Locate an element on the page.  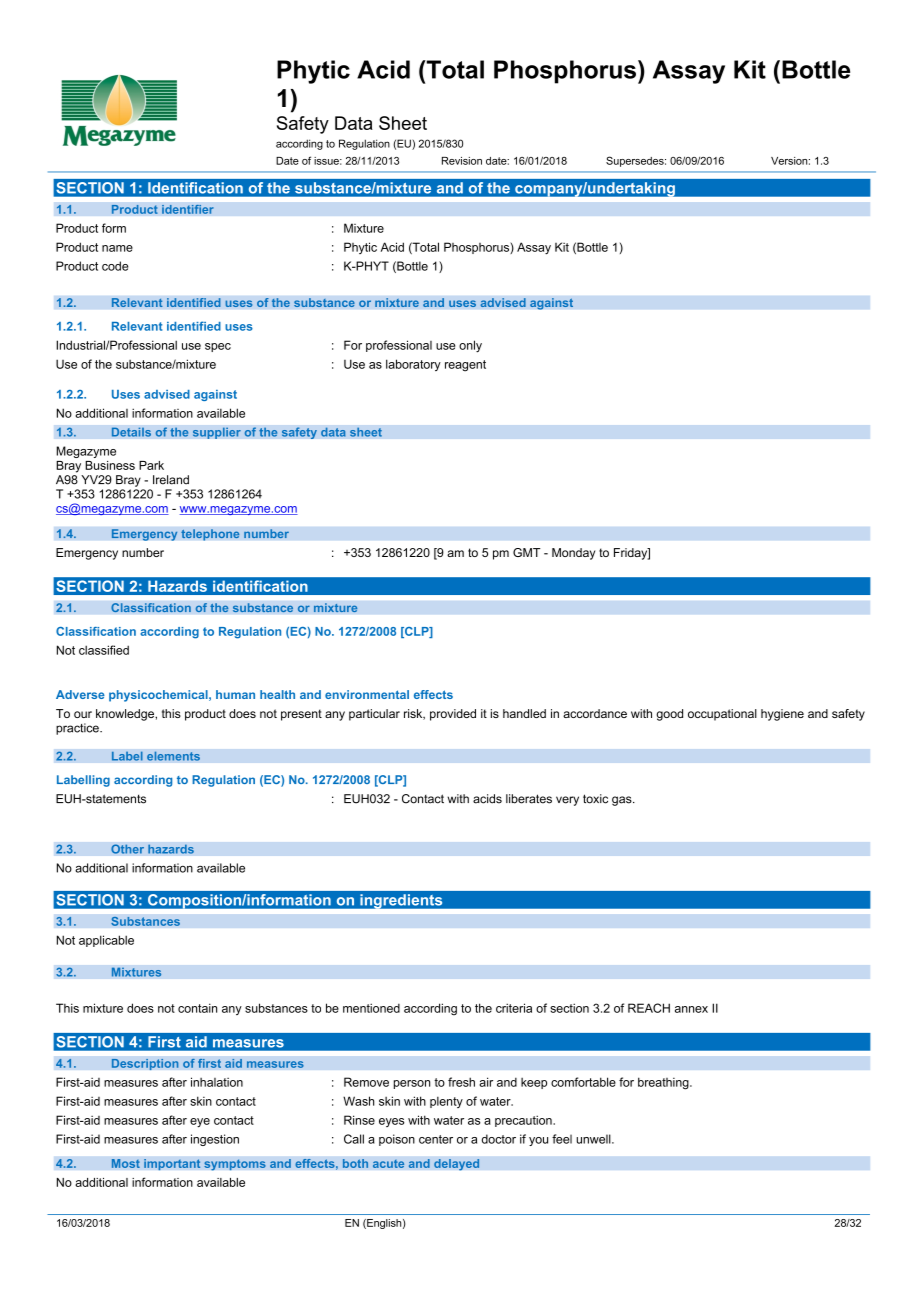
identifier is located at coordinates (188, 209).
